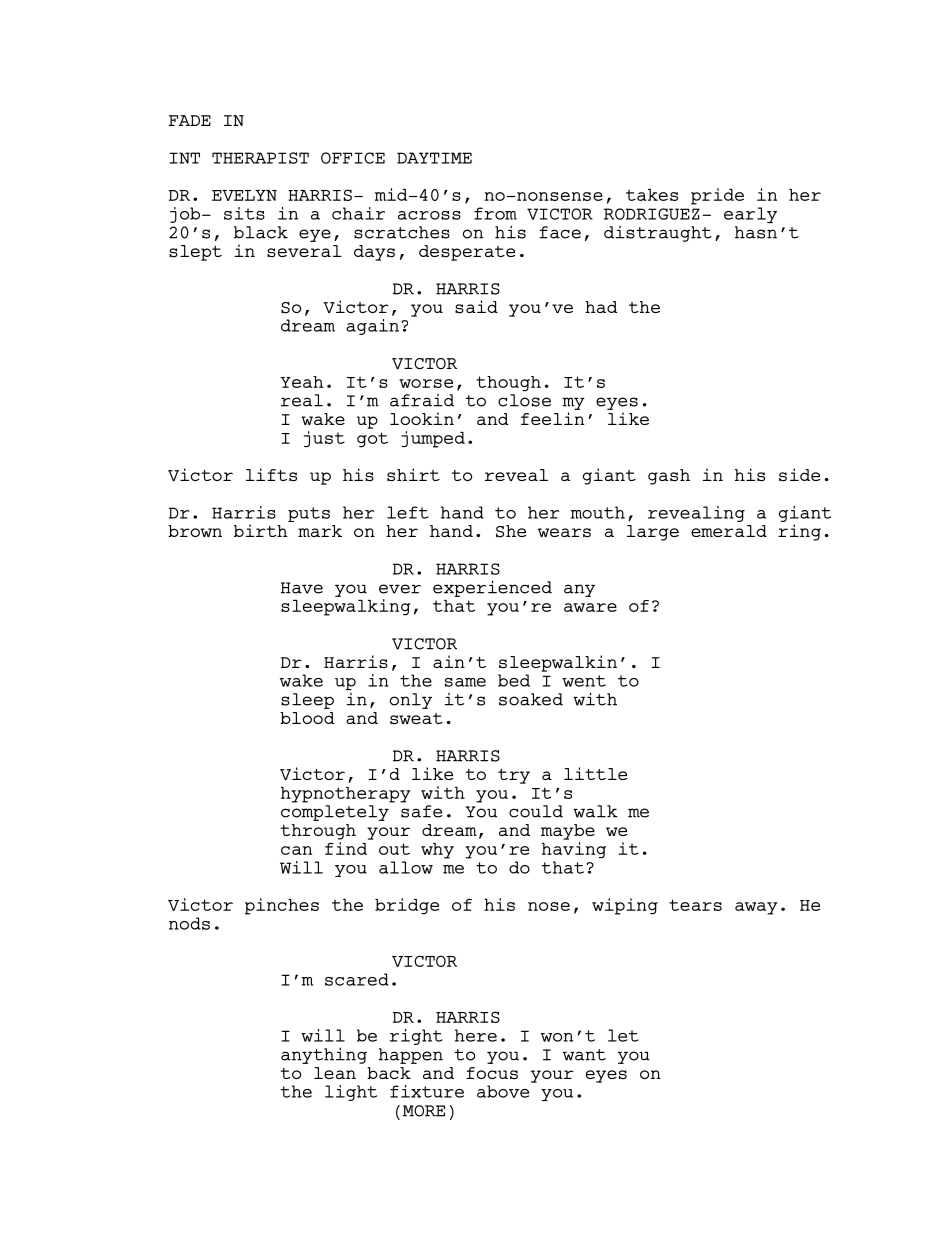 The height and width of the image is (1233, 952). What do you see at coordinates (601, 307) in the image?
I see `had` at bounding box center [601, 307].
